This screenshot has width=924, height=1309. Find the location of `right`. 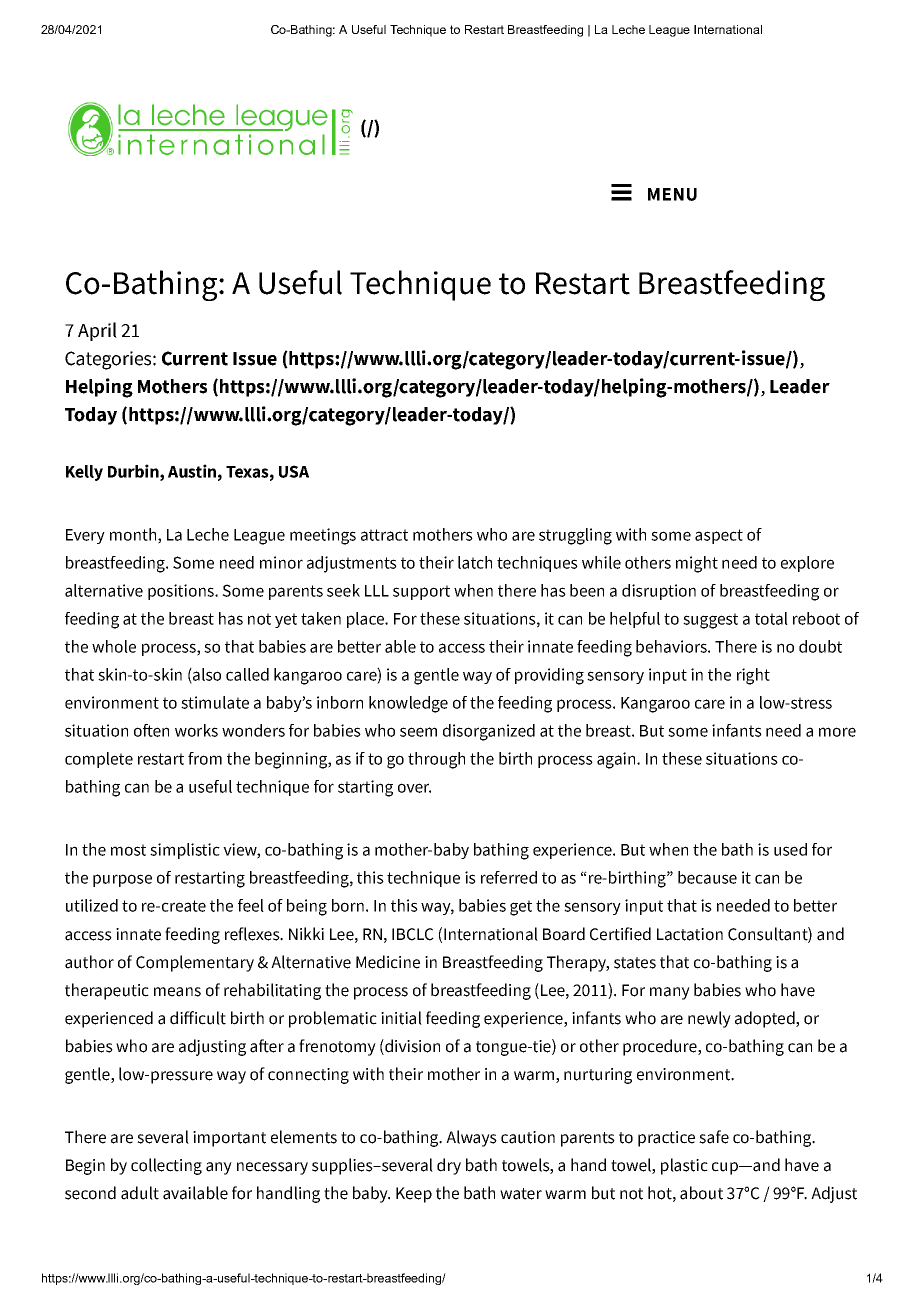

right is located at coordinates (753, 676).
